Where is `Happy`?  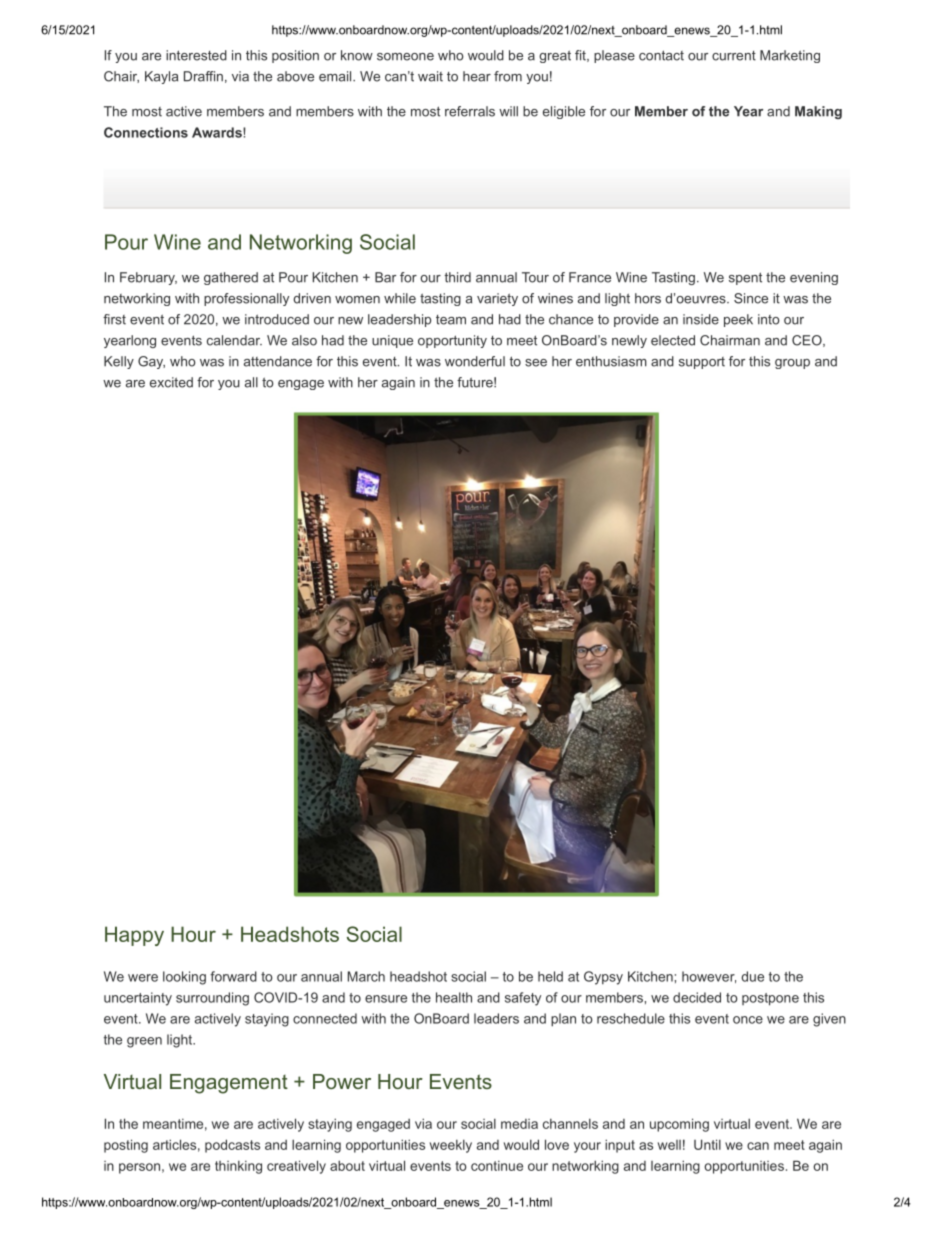
Happy is located at coordinates (134, 936).
